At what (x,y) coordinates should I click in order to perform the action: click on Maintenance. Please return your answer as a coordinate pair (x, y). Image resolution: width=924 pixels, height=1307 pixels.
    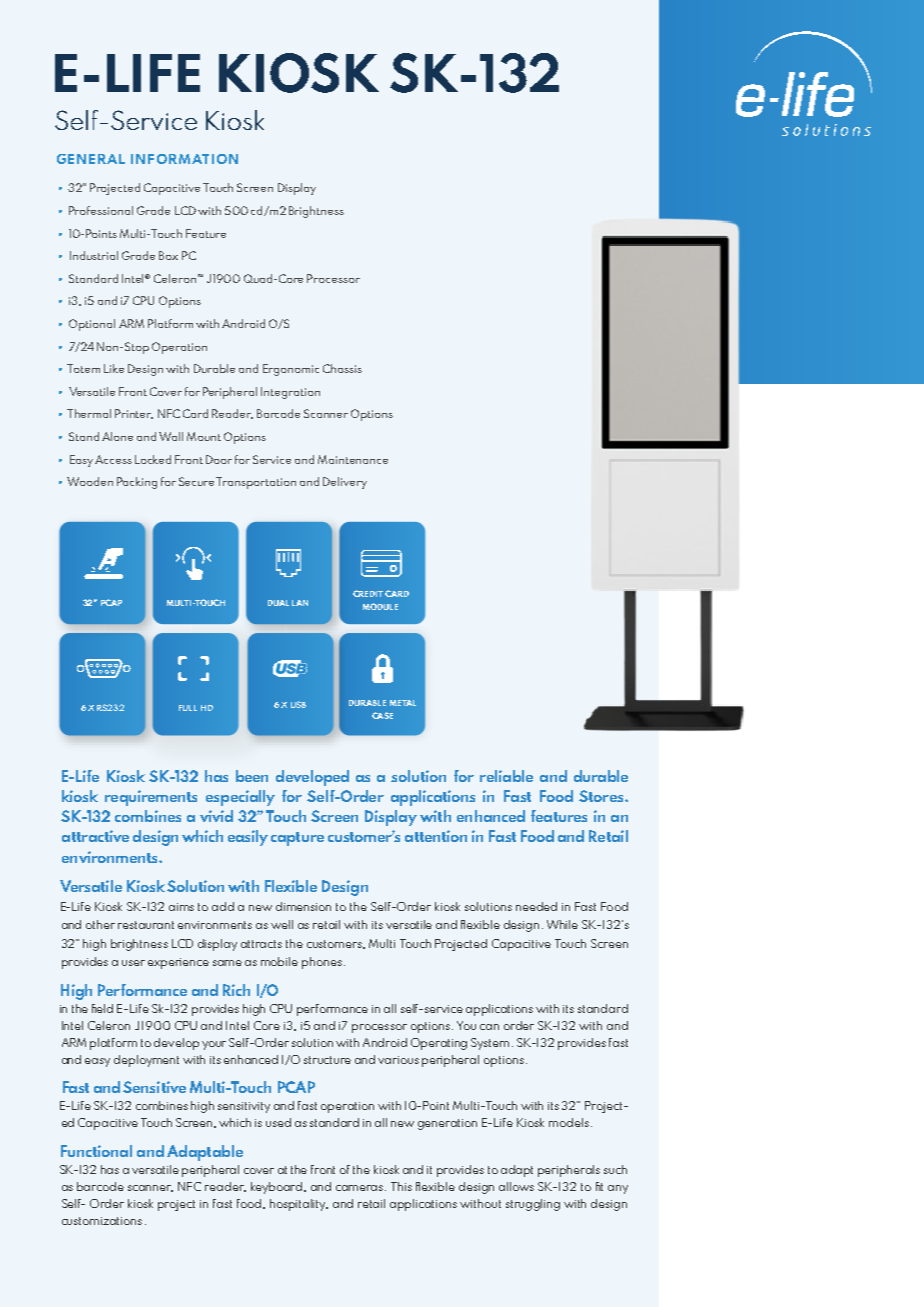
    Looking at the image, I should click on (353, 459).
